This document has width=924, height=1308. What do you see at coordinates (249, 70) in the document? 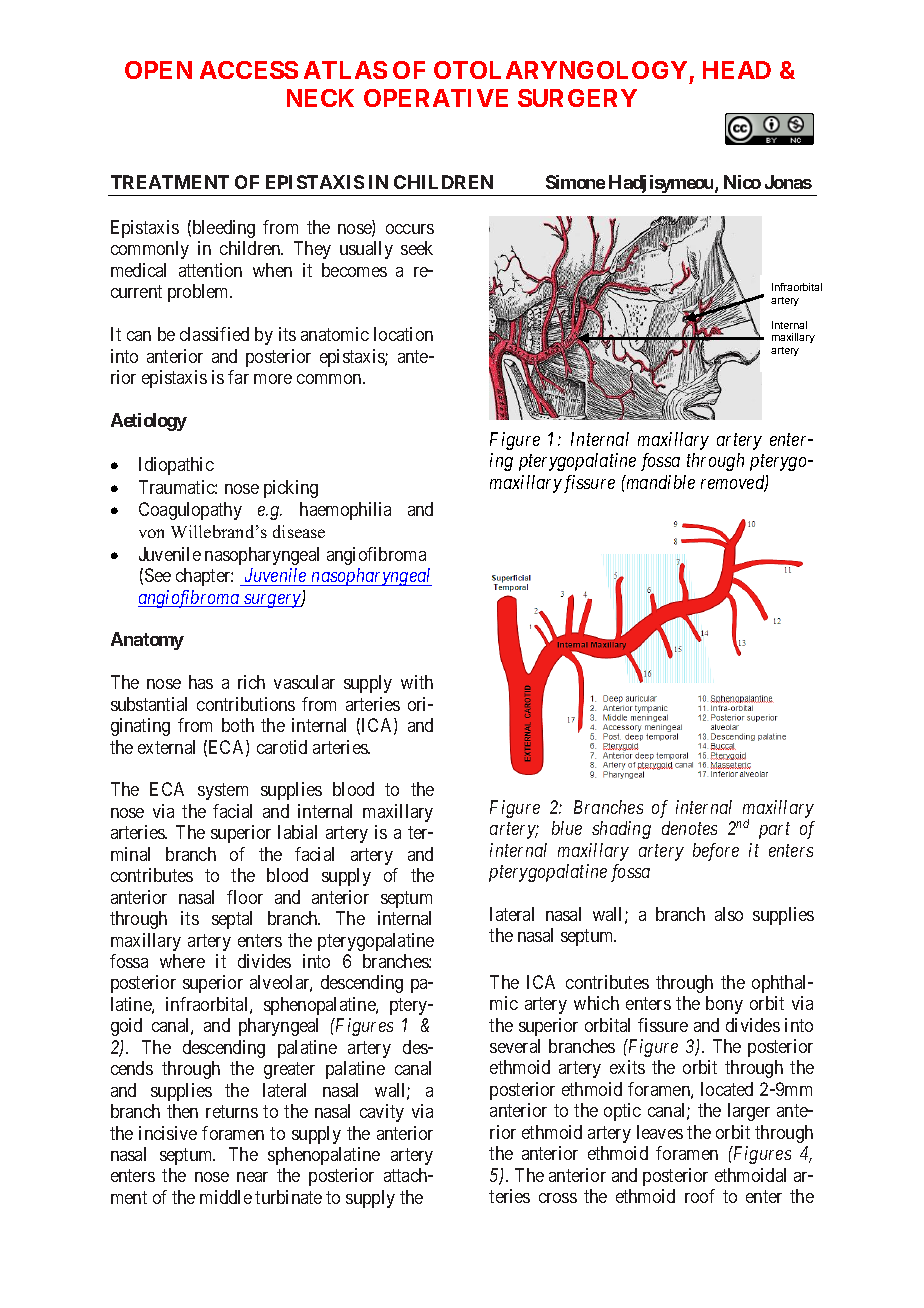
I see `ACCESS` at bounding box center [249, 70].
